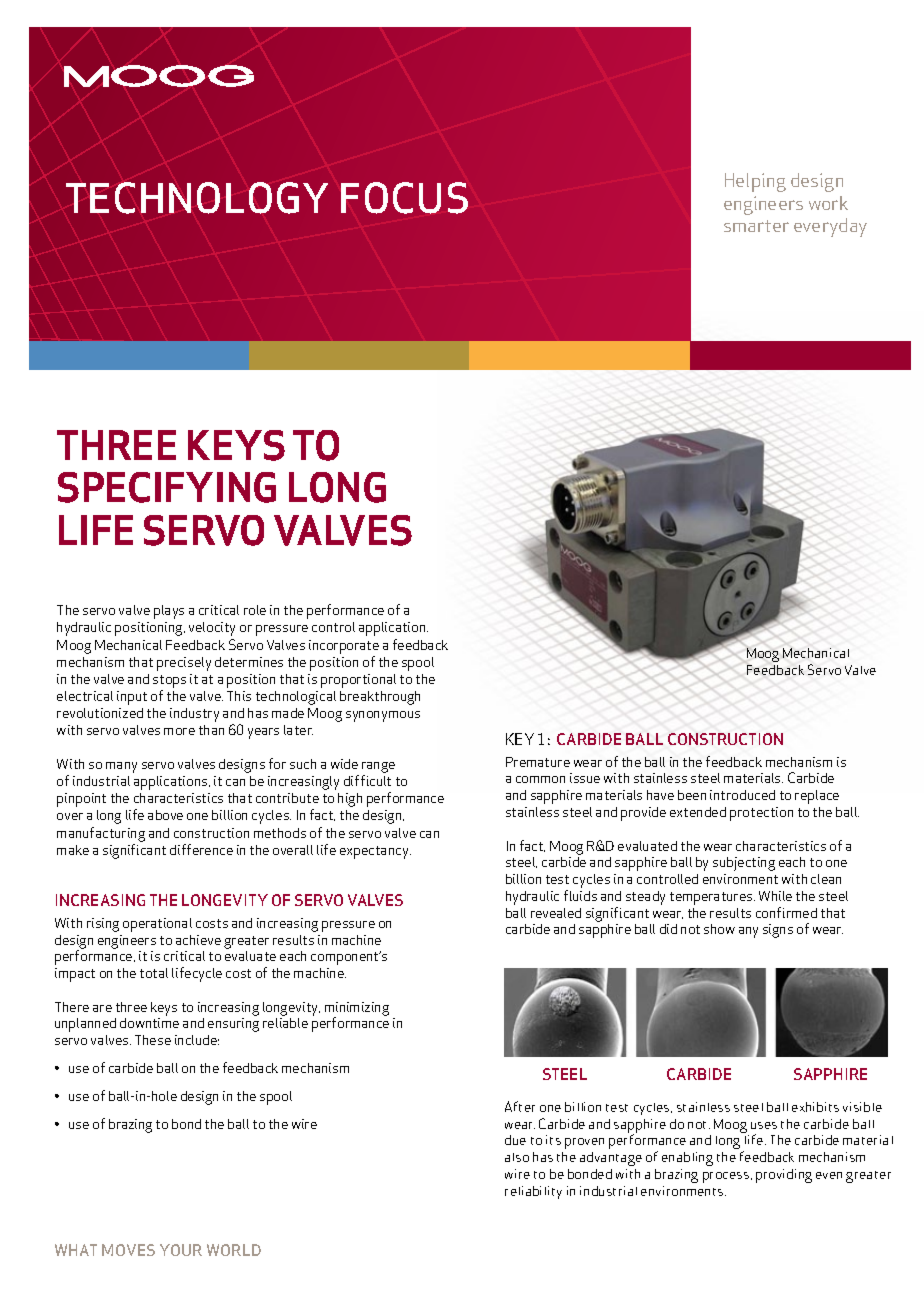  Describe the element at coordinates (784, 1176) in the screenshot. I see `providing` at that location.
